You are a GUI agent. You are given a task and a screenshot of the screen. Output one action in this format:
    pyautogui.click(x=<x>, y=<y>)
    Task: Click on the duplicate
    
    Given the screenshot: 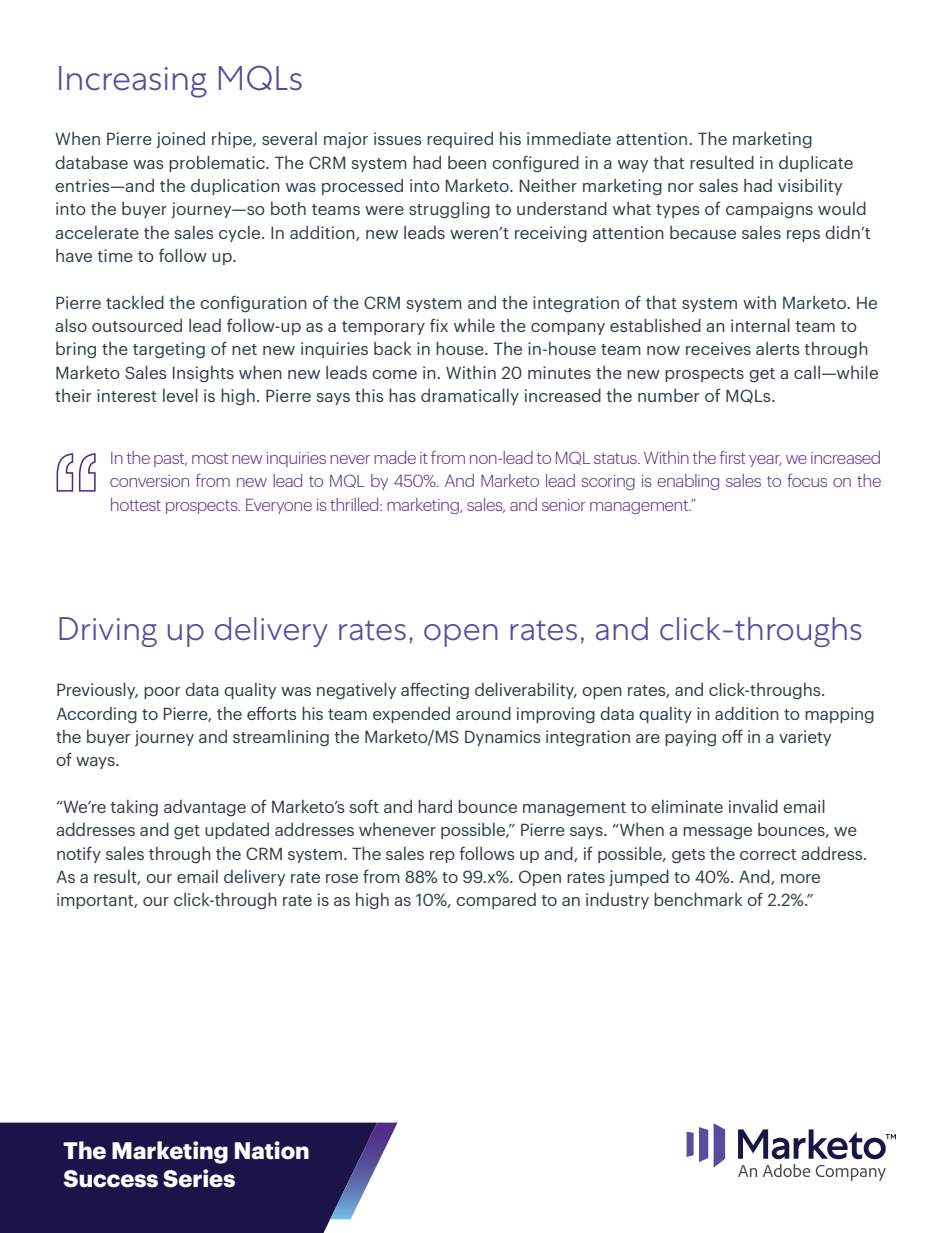 What is the action you would take?
    pyautogui.click(x=816, y=164)
